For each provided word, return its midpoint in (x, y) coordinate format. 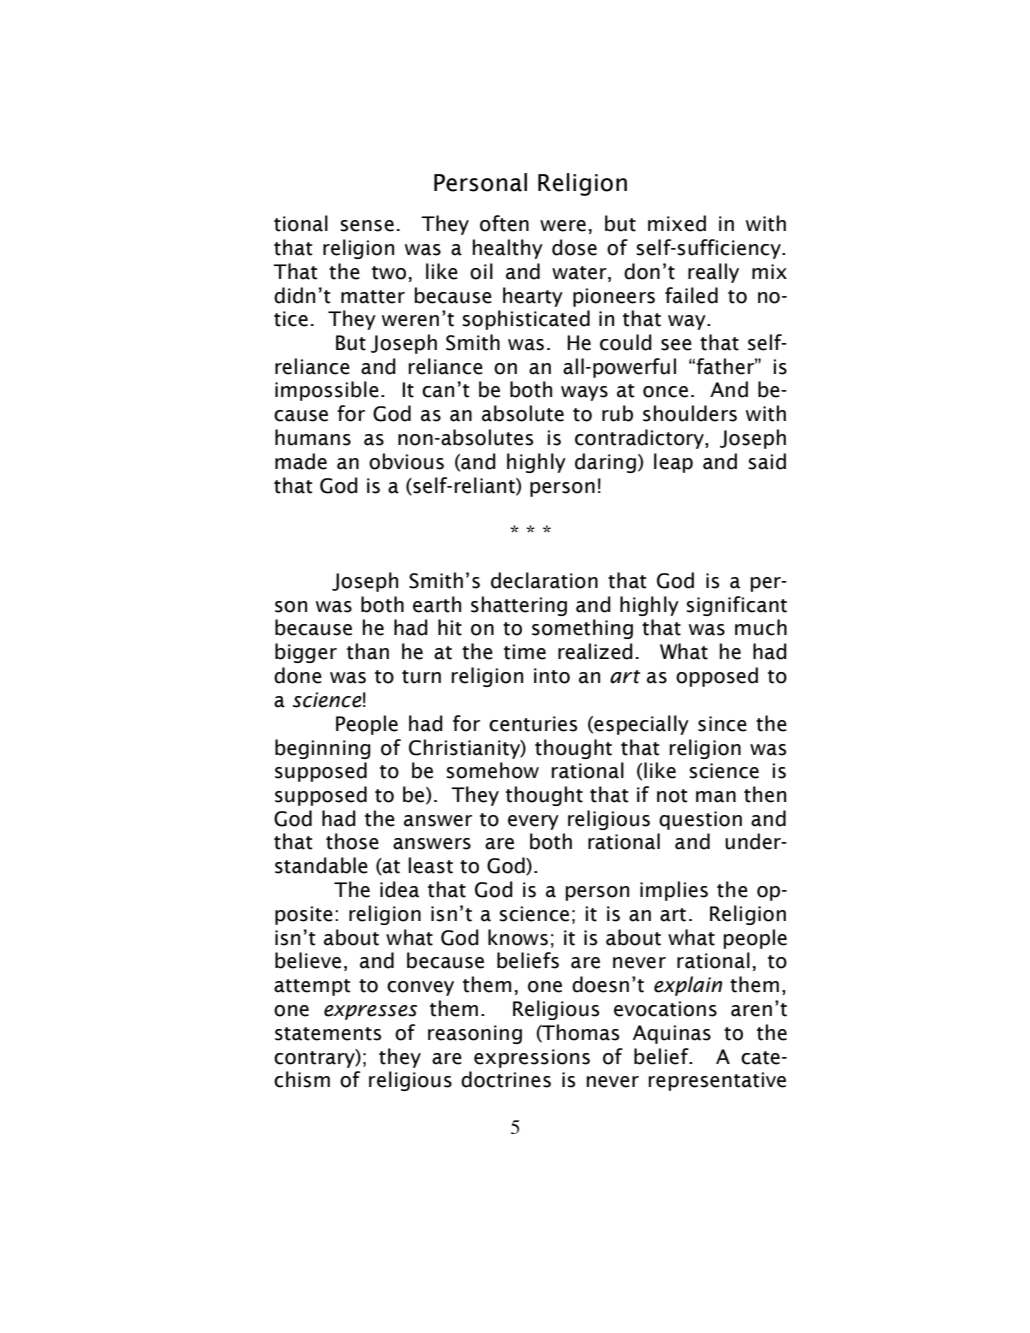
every (533, 822)
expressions (532, 1058)
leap (673, 463)
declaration (544, 580)
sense (367, 226)
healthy (508, 249)
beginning (323, 749)
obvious (406, 461)
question (700, 820)
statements (328, 1034)
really (713, 273)
